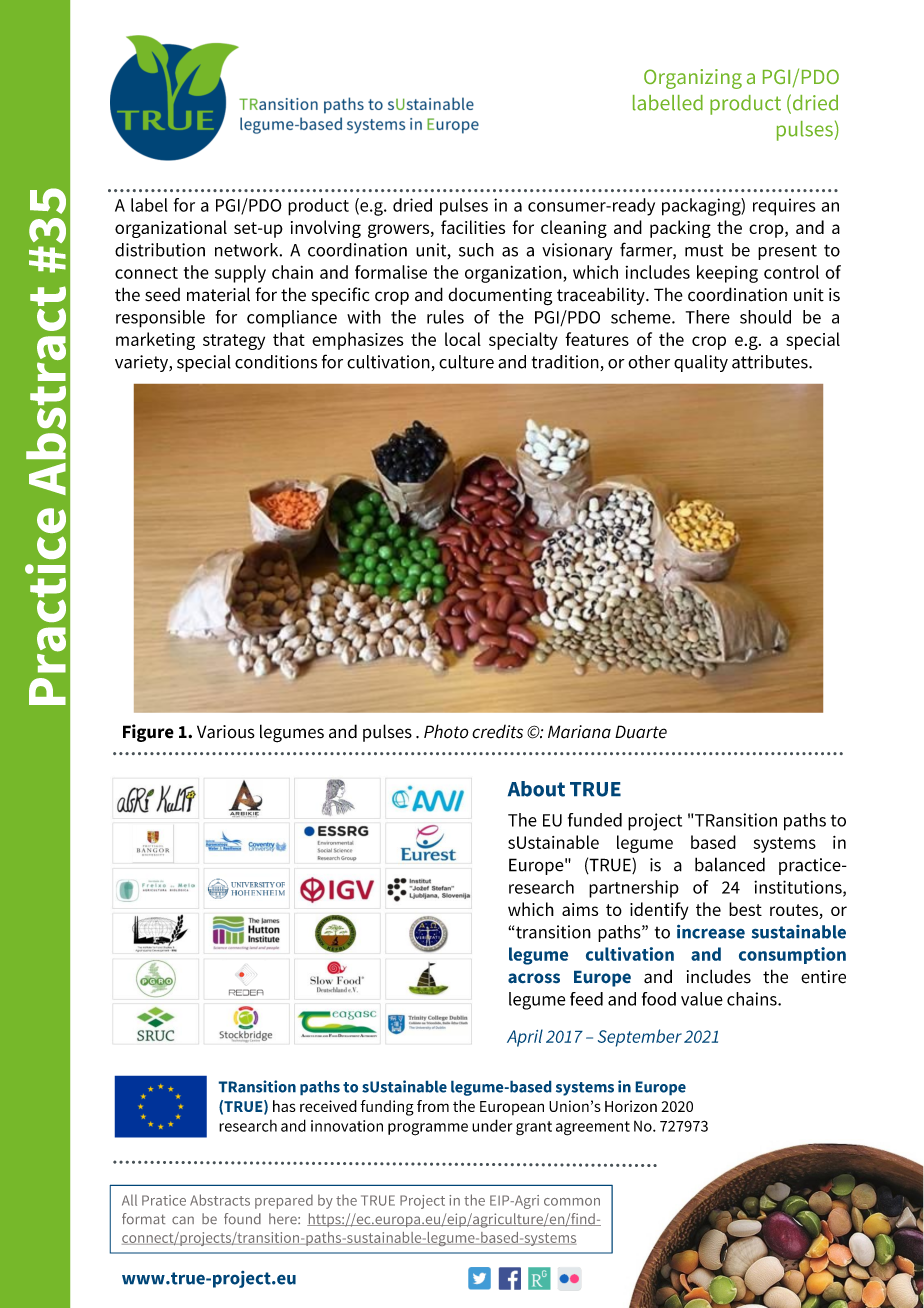  What do you see at coordinates (693, 79) in the screenshot?
I see `Organizing` at bounding box center [693, 79].
